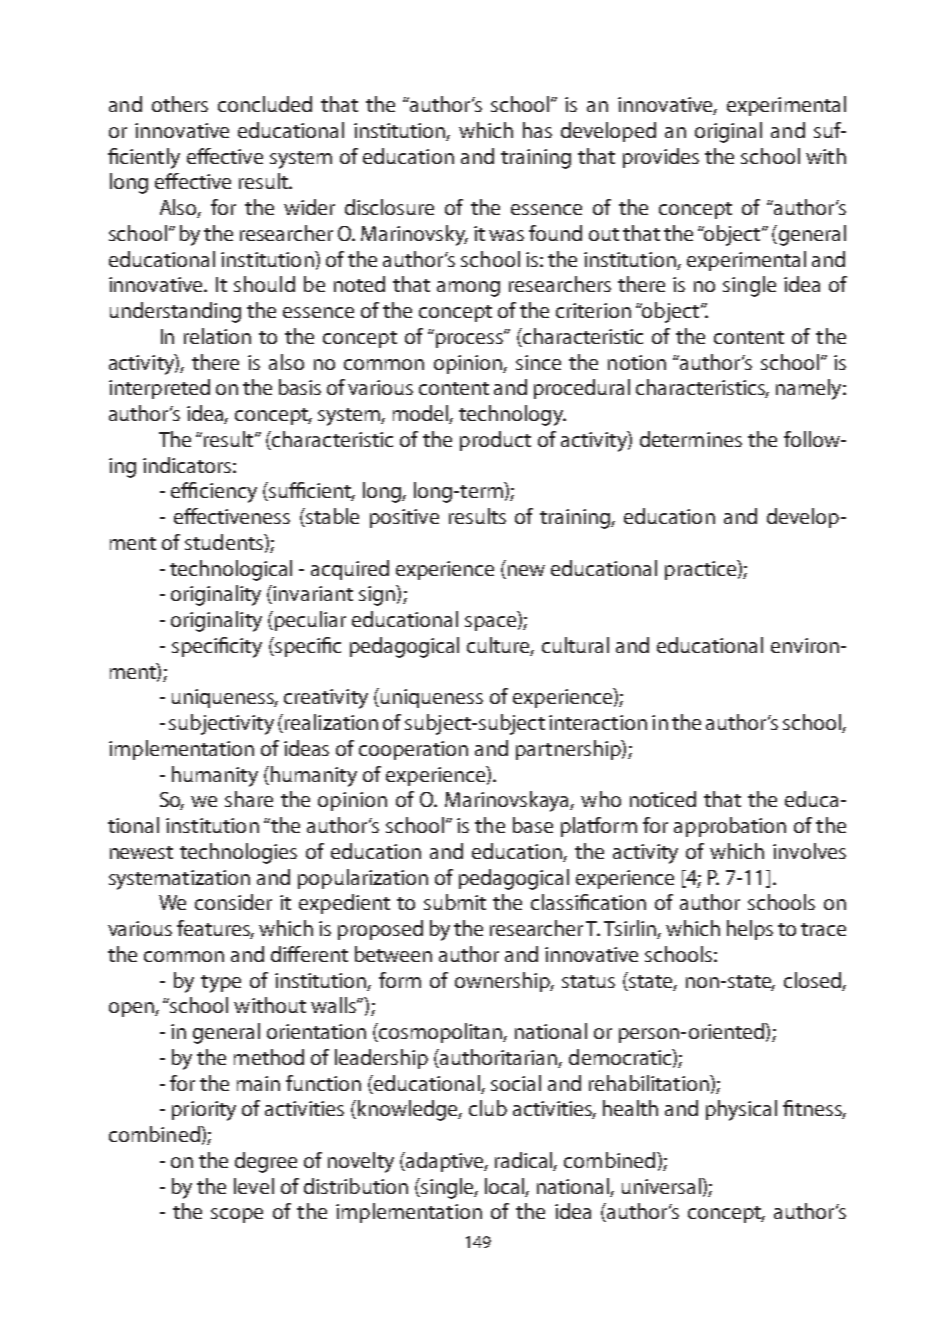 The width and height of the image is (942, 1333). I want to click on provides, so click(661, 158).
